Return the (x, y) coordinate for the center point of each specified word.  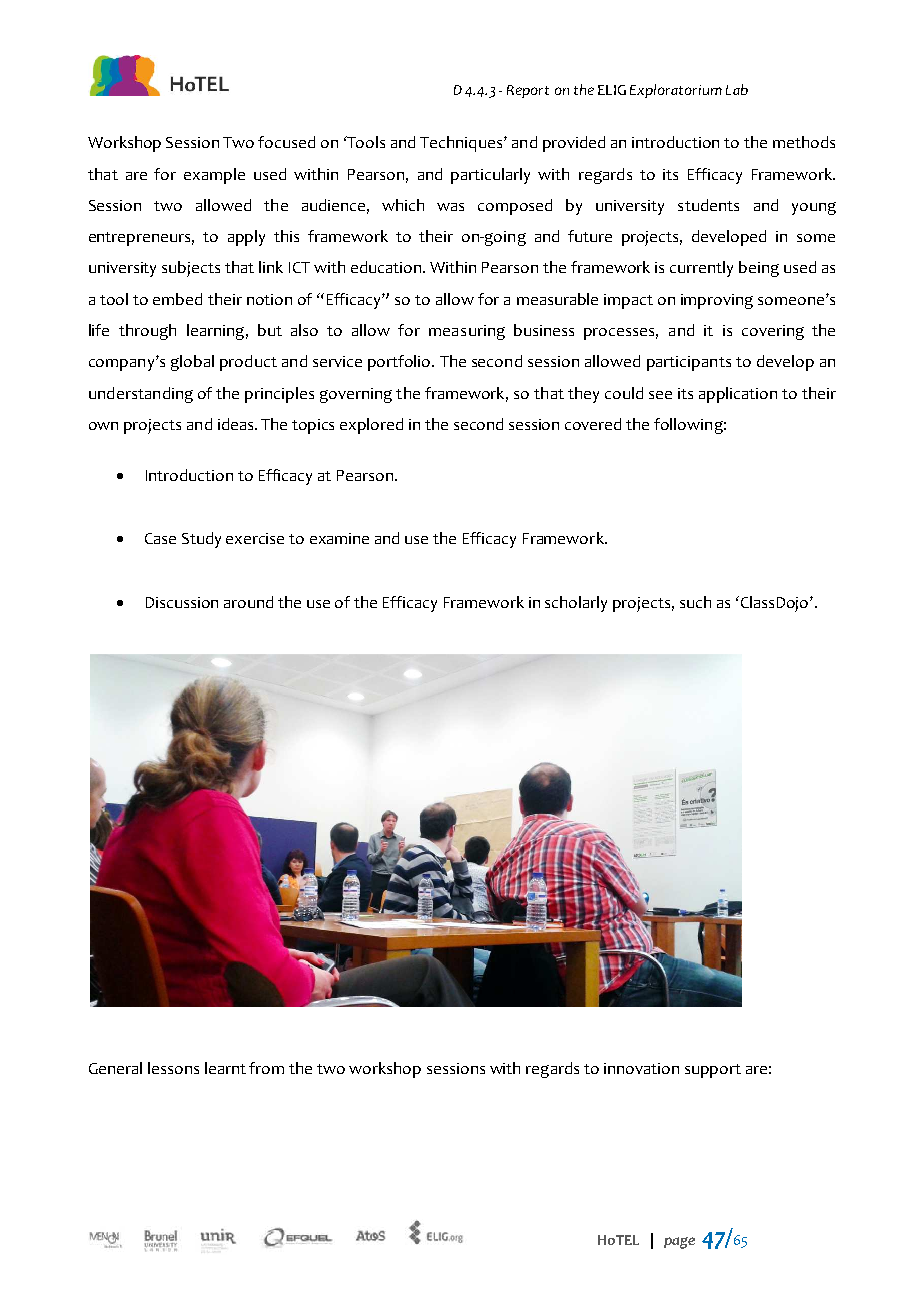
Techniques (462, 144)
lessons (173, 1068)
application (738, 395)
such (695, 602)
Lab (737, 89)
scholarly (576, 604)
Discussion (182, 602)
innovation (641, 1068)
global (192, 363)
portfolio (400, 363)
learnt (225, 1068)
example (214, 176)
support (713, 1071)
